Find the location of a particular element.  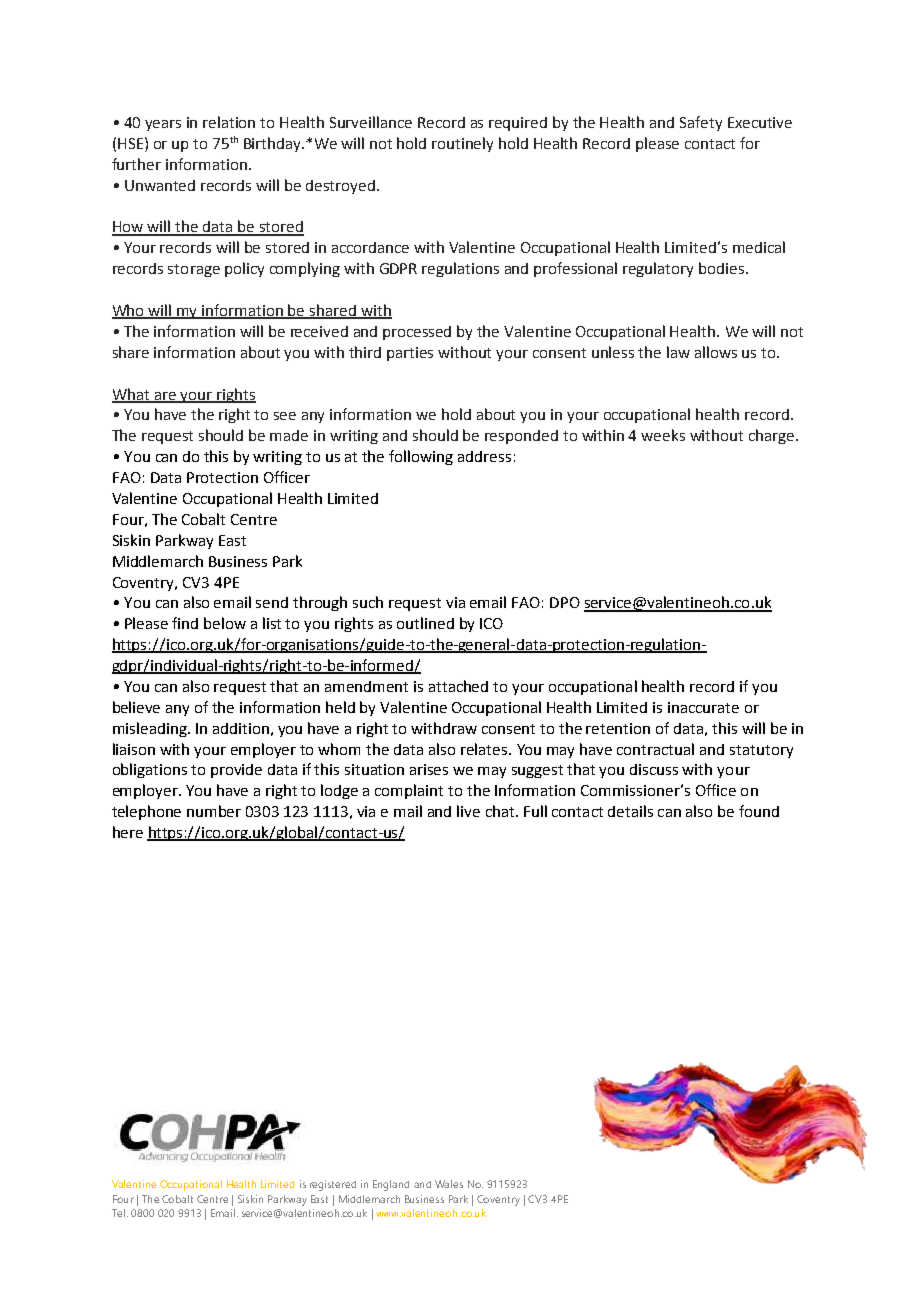

attached is located at coordinates (458, 686).
